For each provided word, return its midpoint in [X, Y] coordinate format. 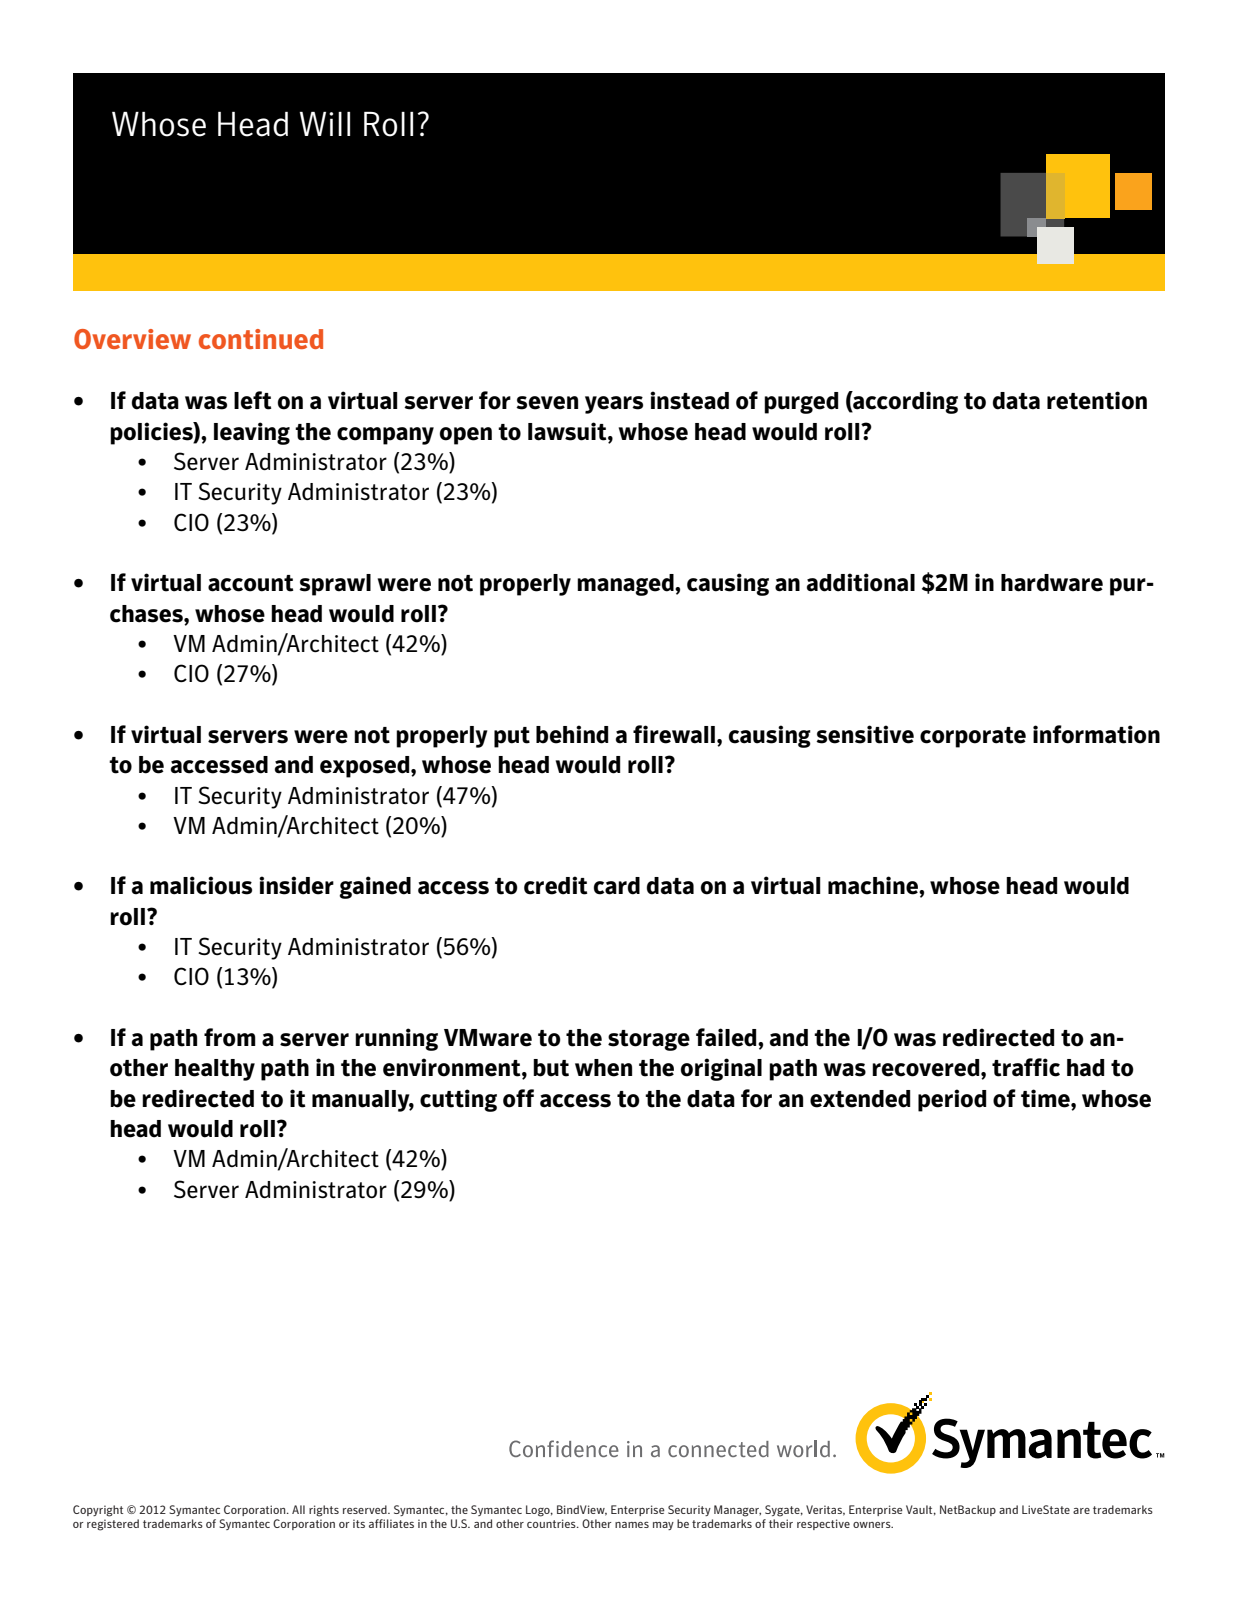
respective [823, 1524]
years [614, 405]
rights [324, 1511]
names [632, 1525]
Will [325, 124]
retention [1097, 400]
